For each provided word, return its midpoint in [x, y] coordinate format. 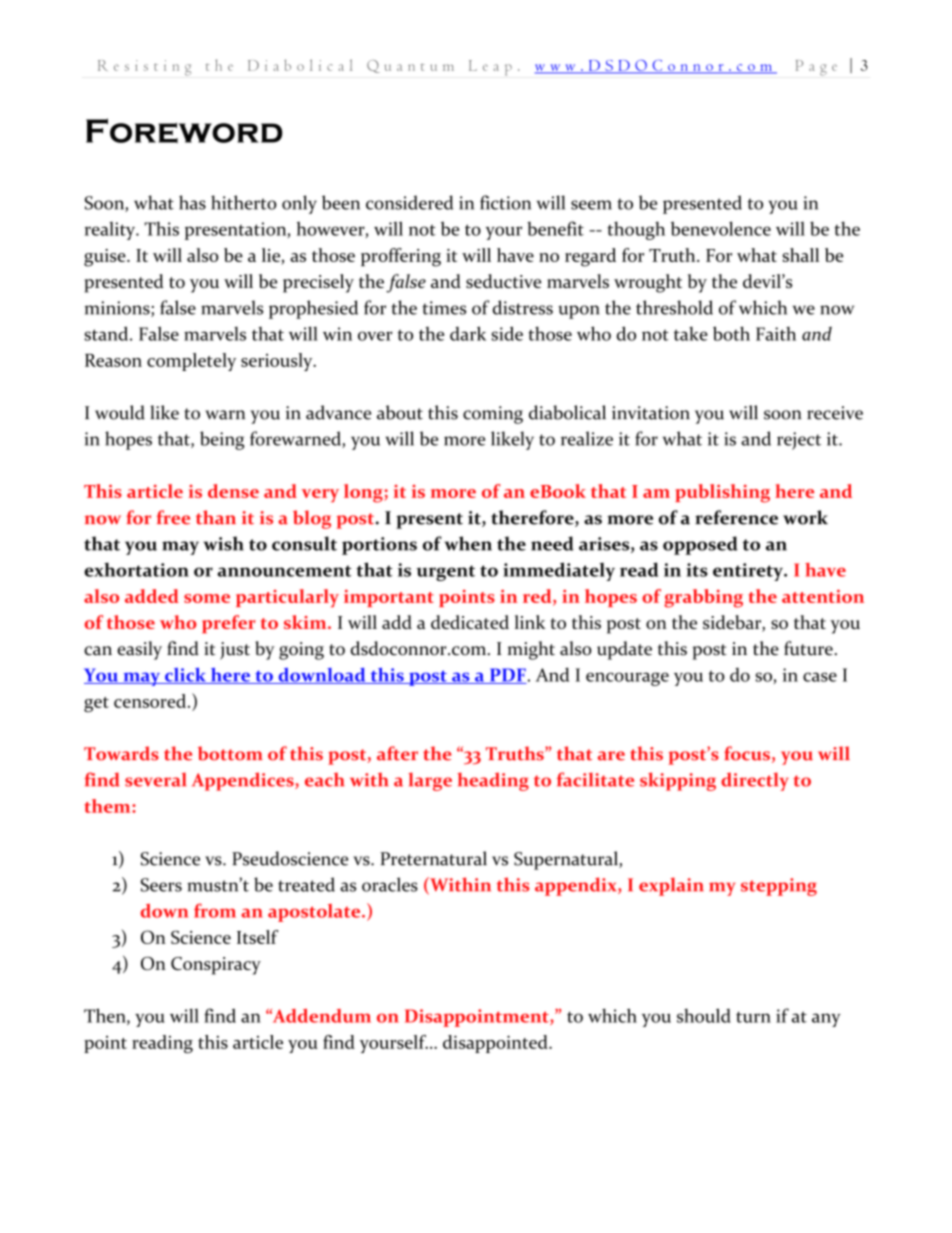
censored [150, 701]
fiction [505, 202]
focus [747, 753]
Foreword [184, 131]
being [222, 440]
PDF [507, 676]
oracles [390, 884]
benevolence [721, 228]
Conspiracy [216, 966]
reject [799, 441]
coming [493, 415]
